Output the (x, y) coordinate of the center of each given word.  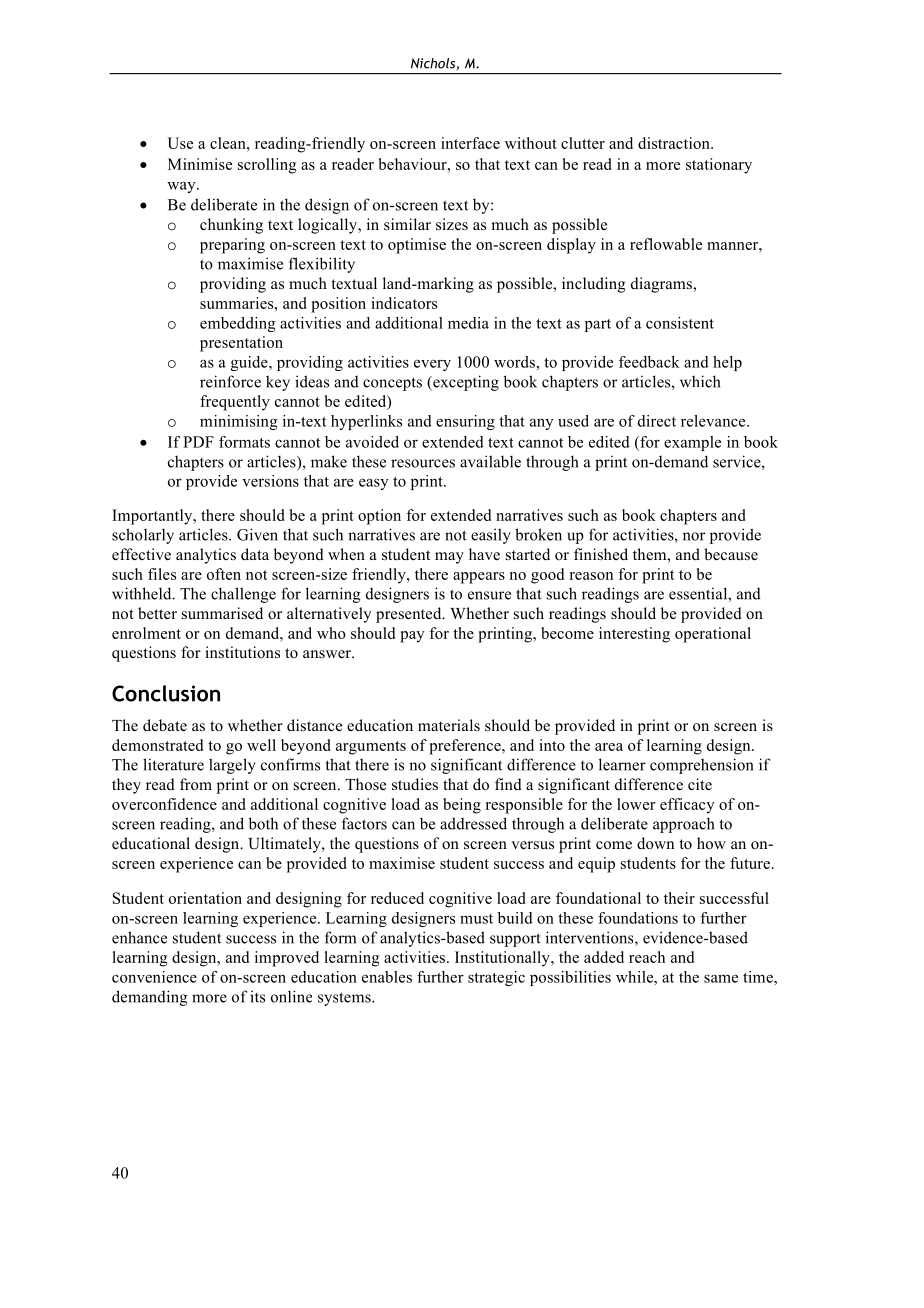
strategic (496, 978)
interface (470, 143)
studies (415, 784)
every (432, 365)
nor (694, 536)
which (700, 381)
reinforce (230, 381)
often (224, 574)
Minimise (200, 164)
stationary (719, 166)
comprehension (702, 766)
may (449, 558)
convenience (154, 977)
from (196, 784)
